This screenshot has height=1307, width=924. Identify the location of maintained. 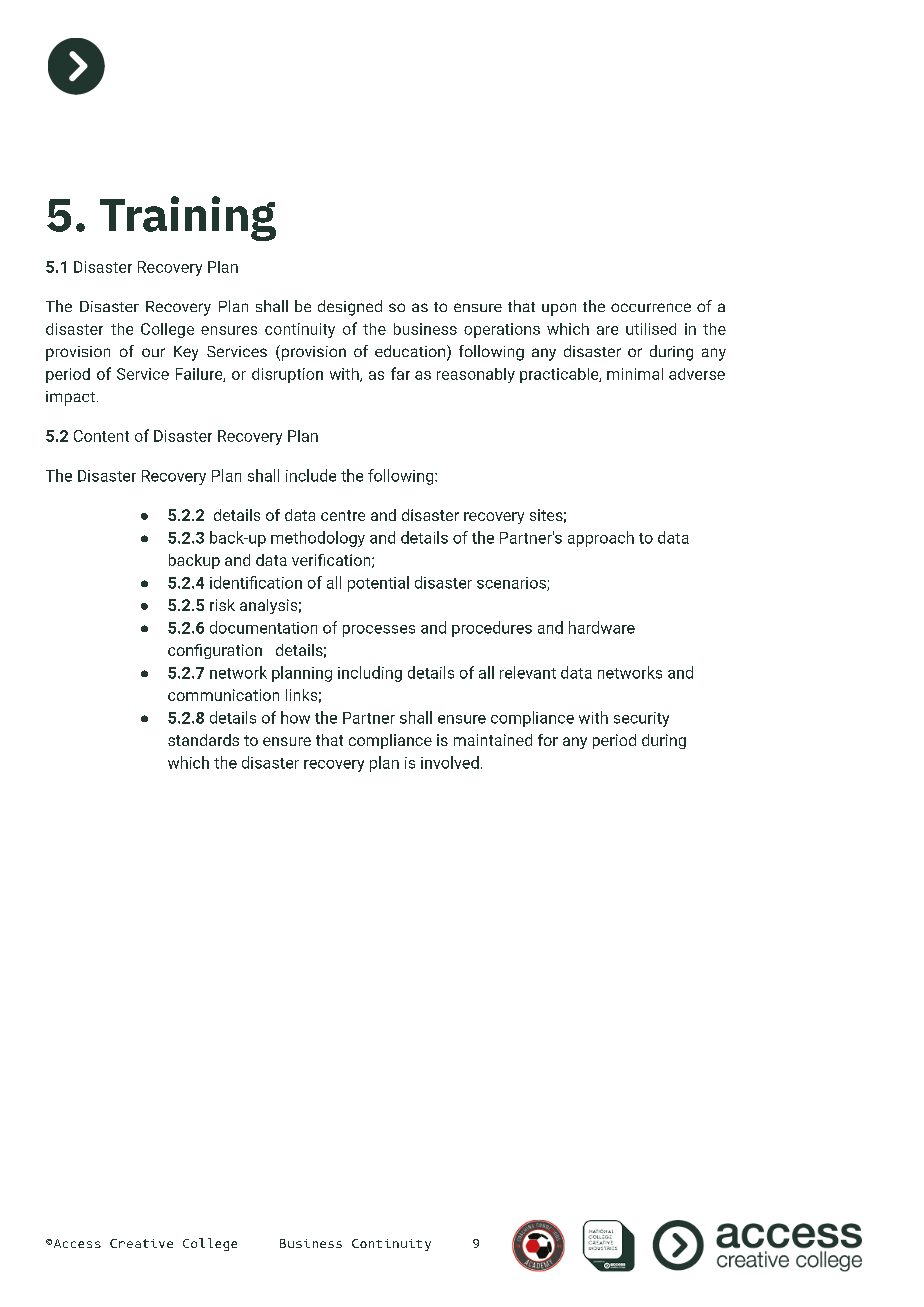
(493, 740).
